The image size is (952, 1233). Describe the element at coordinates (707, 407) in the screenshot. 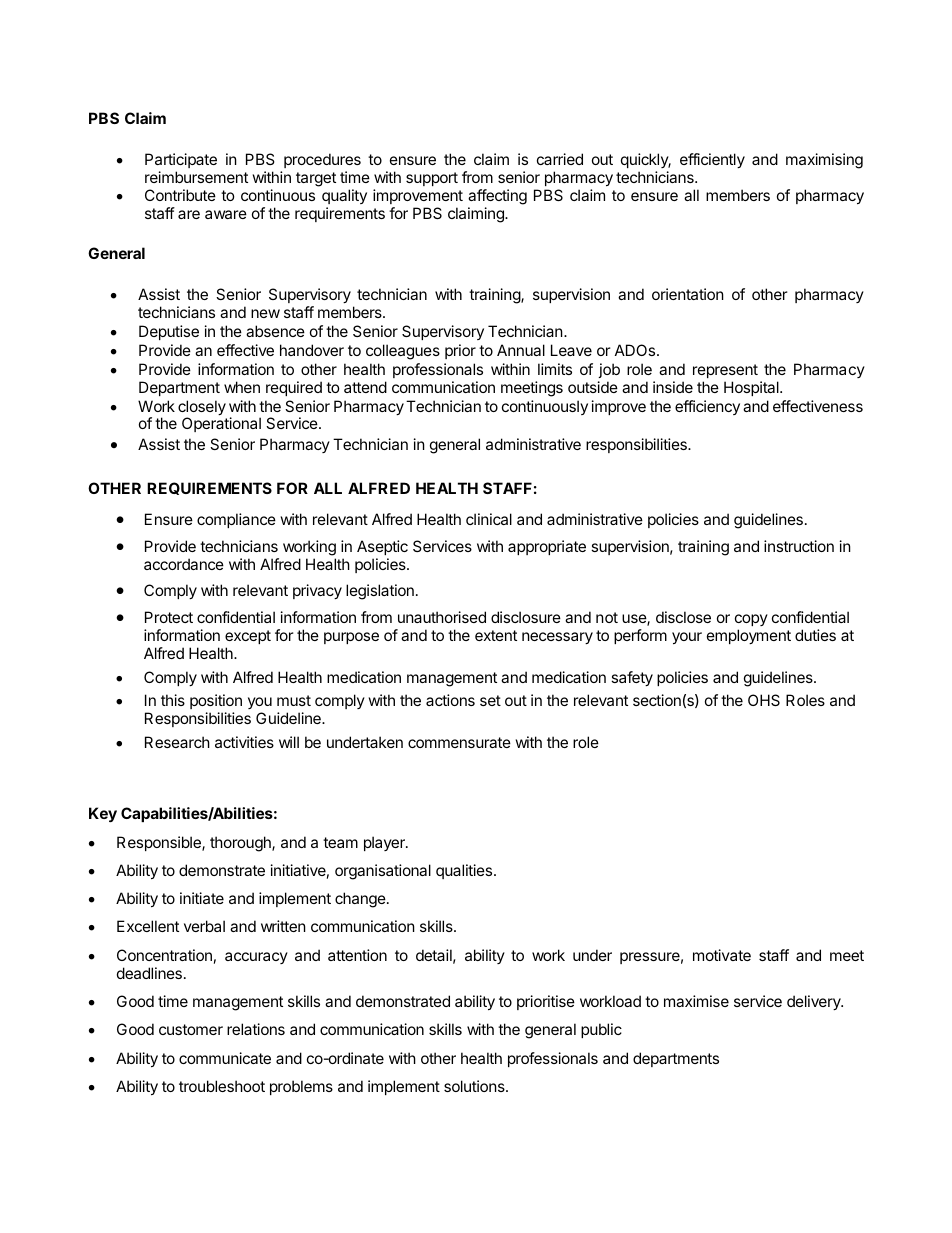

I see `efficiency` at that location.
